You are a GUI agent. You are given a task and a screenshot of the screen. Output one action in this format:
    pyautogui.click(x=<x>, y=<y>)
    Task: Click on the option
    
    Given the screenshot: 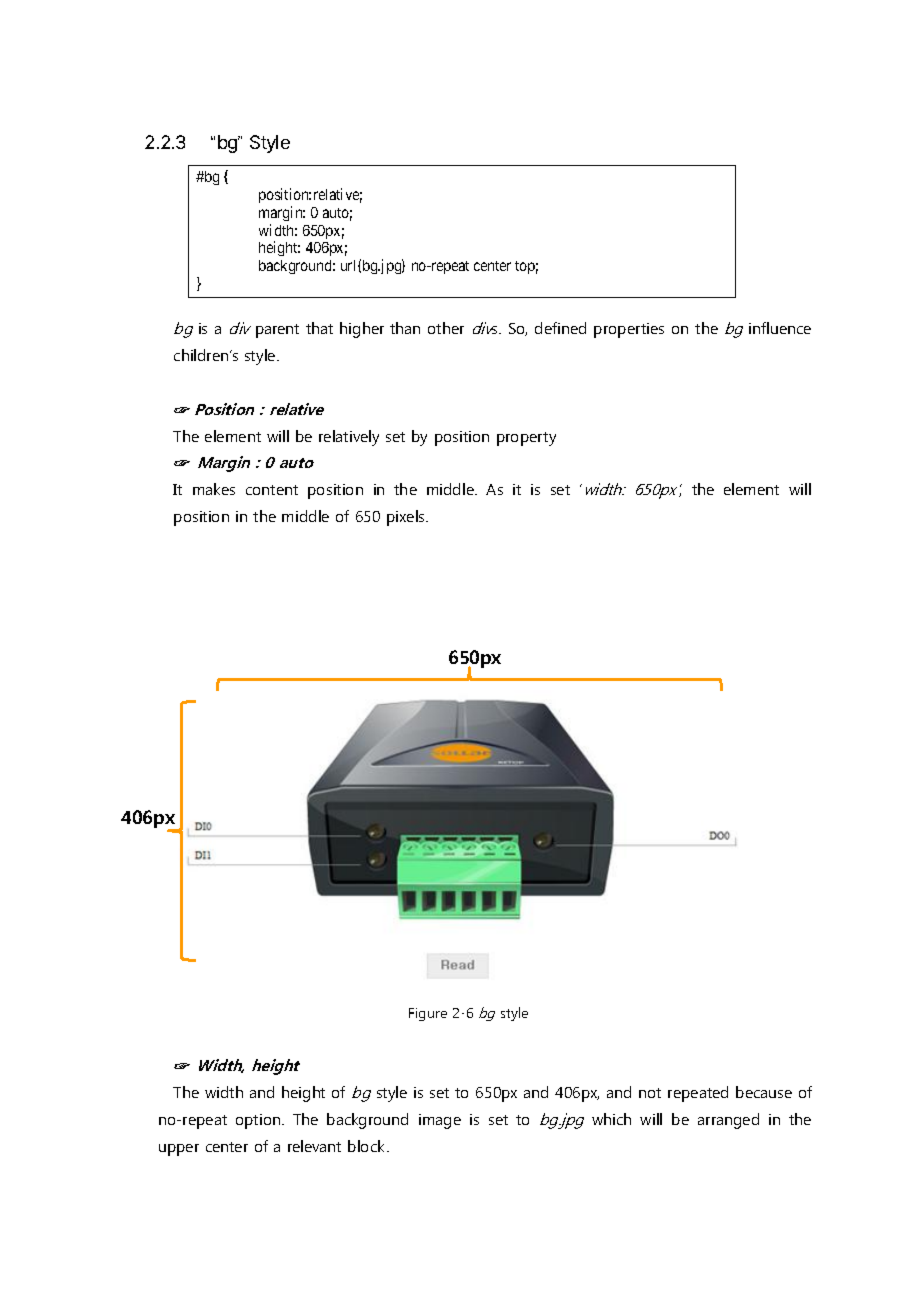 What is the action you would take?
    pyautogui.click(x=259, y=1121)
